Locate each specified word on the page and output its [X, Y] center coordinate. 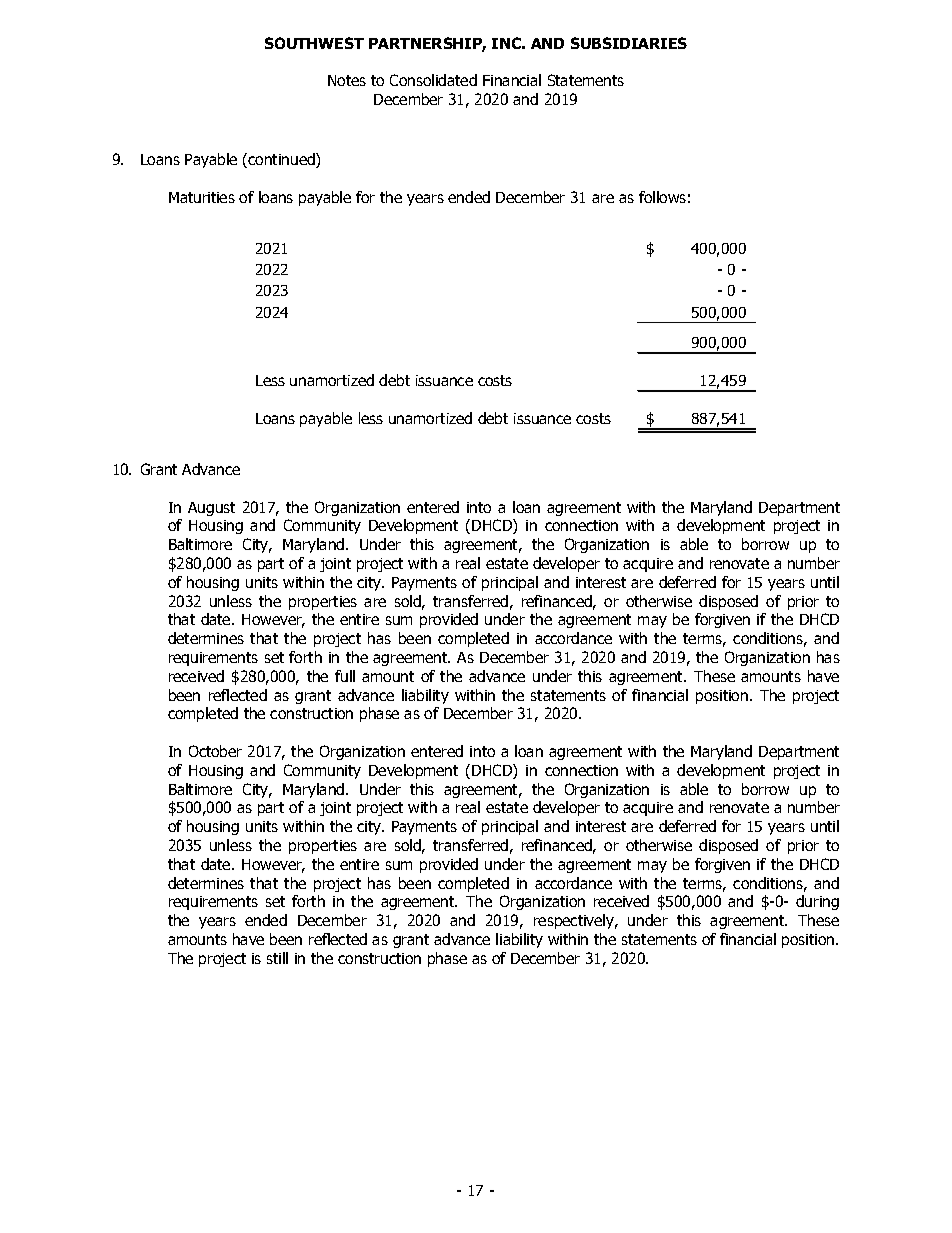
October [215, 751]
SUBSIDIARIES [629, 43]
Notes [347, 80]
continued [282, 160]
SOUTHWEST [314, 43]
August [211, 509]
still [277, 958]
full [345, 676]
